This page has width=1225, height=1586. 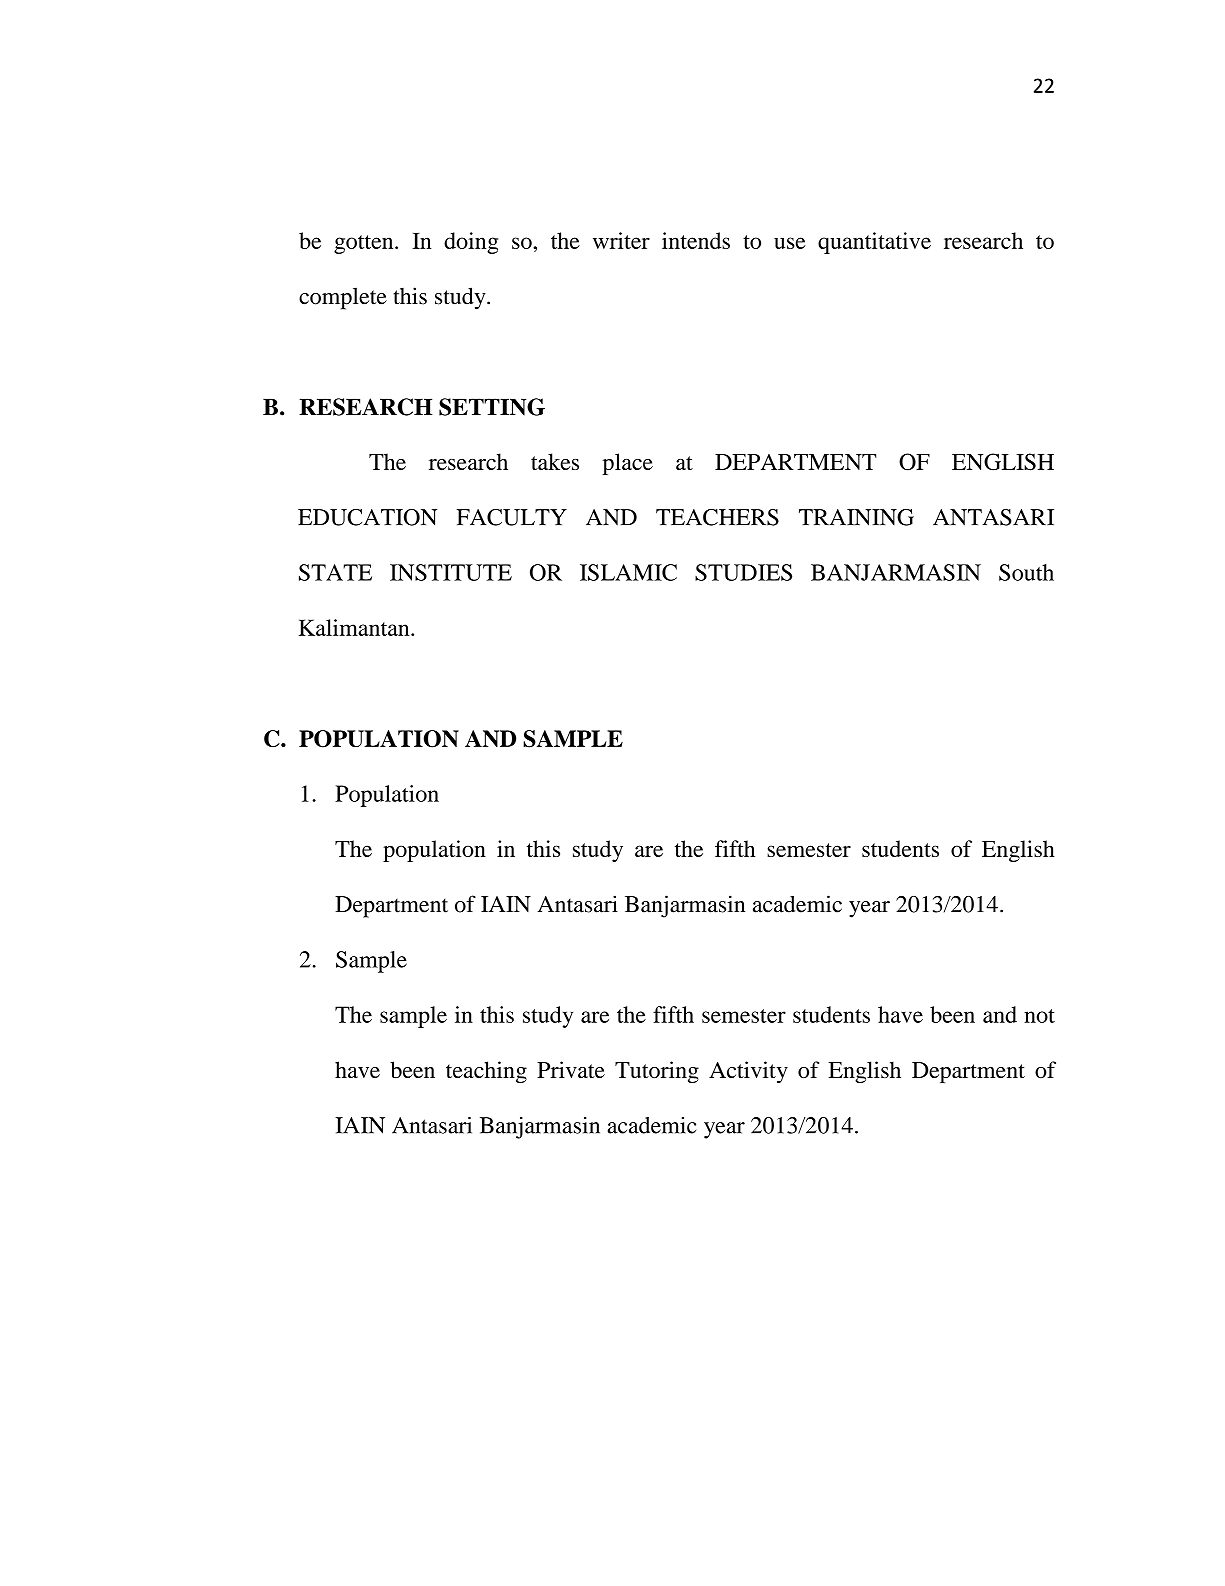 I want to click on doing, so click(x=471, y=243).
